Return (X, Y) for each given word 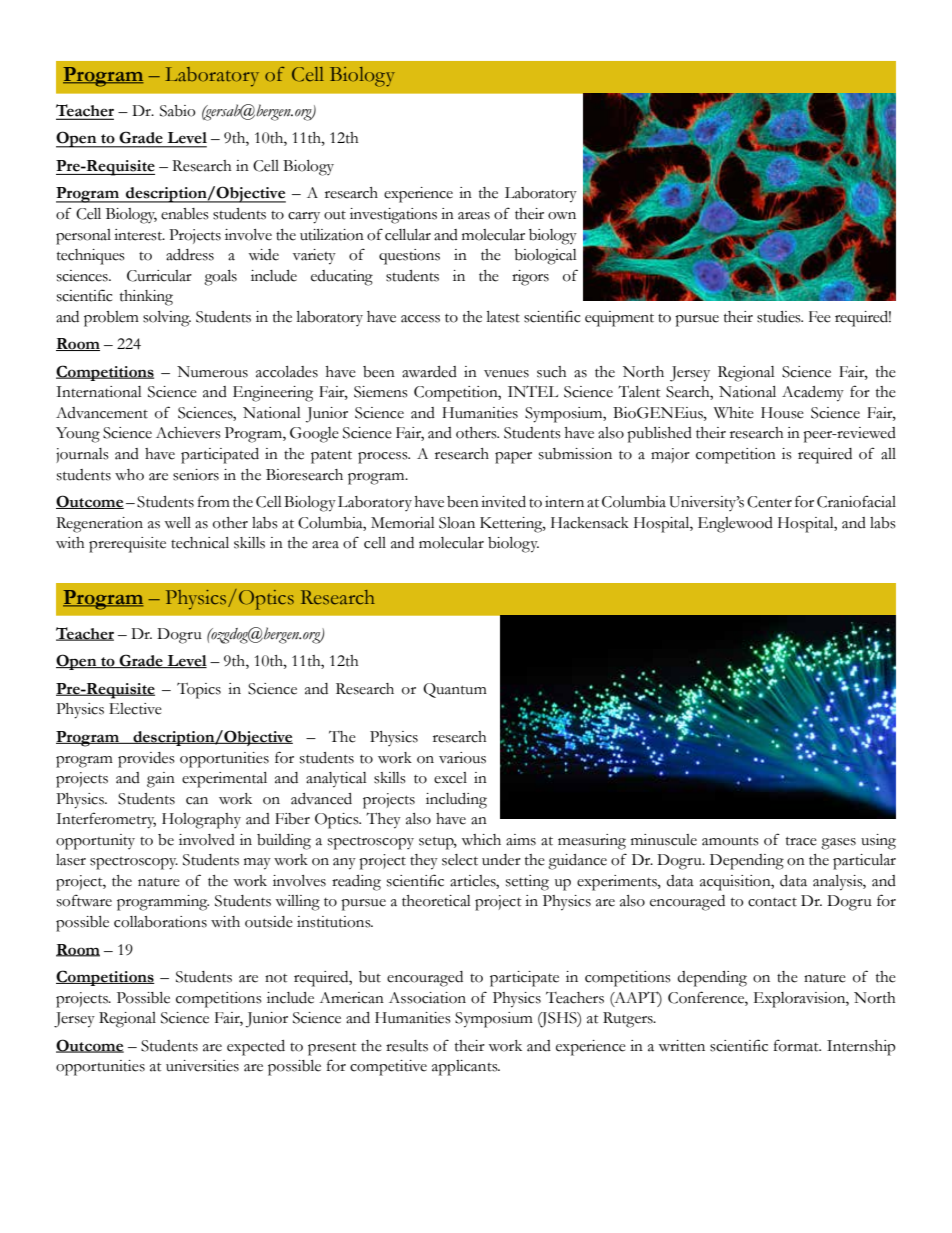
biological (545, 257)
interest (139, 235)
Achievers (188, 433)
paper (513, 458)
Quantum (455, 690)
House (782, 413)
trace (801, 841)
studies (780, 317)
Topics (199, 690)
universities (202, 1066)
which (481, 840)
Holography (201, 821)
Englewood (735, 525)
